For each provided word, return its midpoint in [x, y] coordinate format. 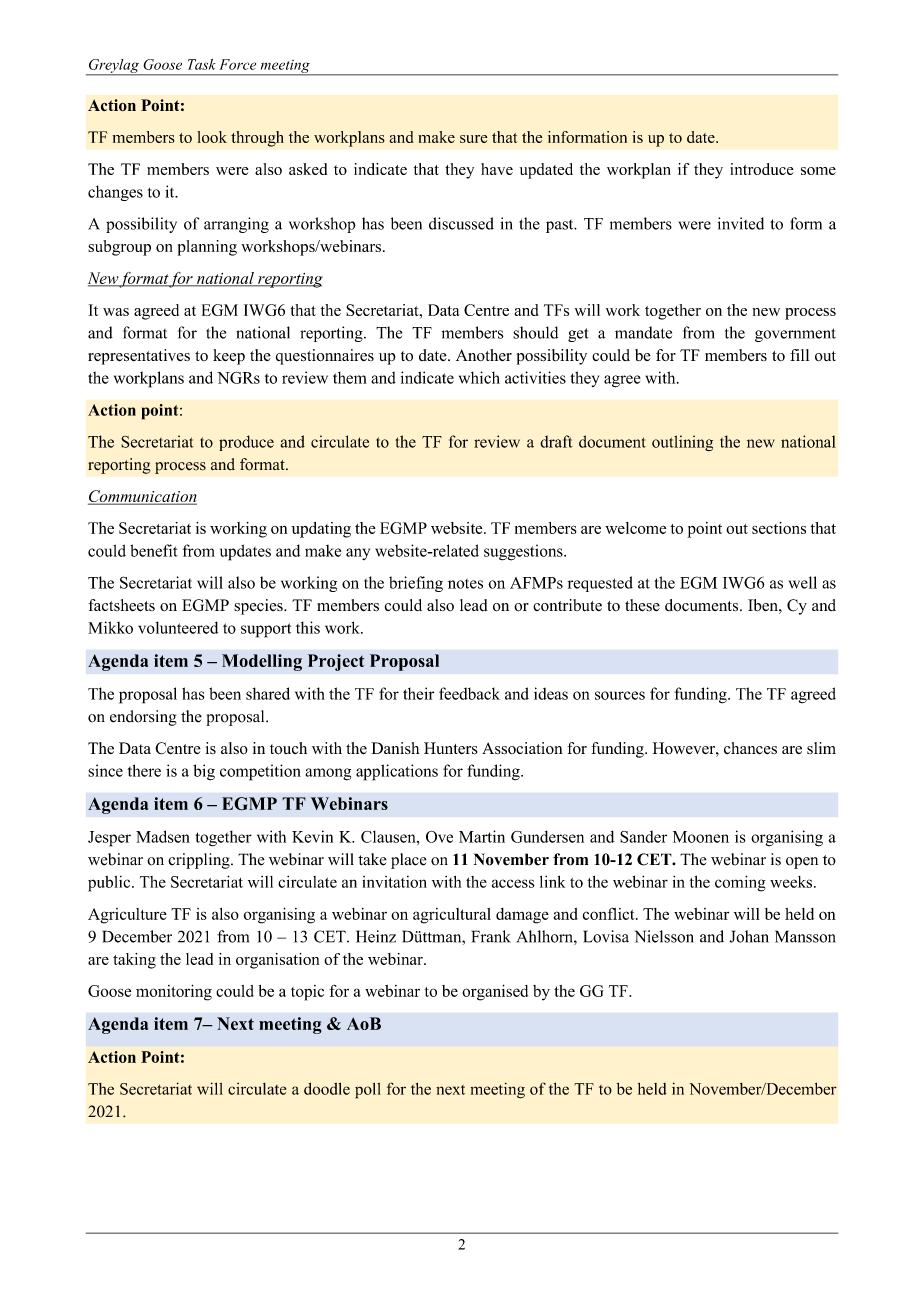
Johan [749, 936]
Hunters [451, 748]
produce [246, 443]
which [479, 377]
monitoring [174, 992]
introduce [762, 169]
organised [495, 992]
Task [202, 64]
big [204, 772]
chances [750, 748]
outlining [682, 443]
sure [474, 139]
